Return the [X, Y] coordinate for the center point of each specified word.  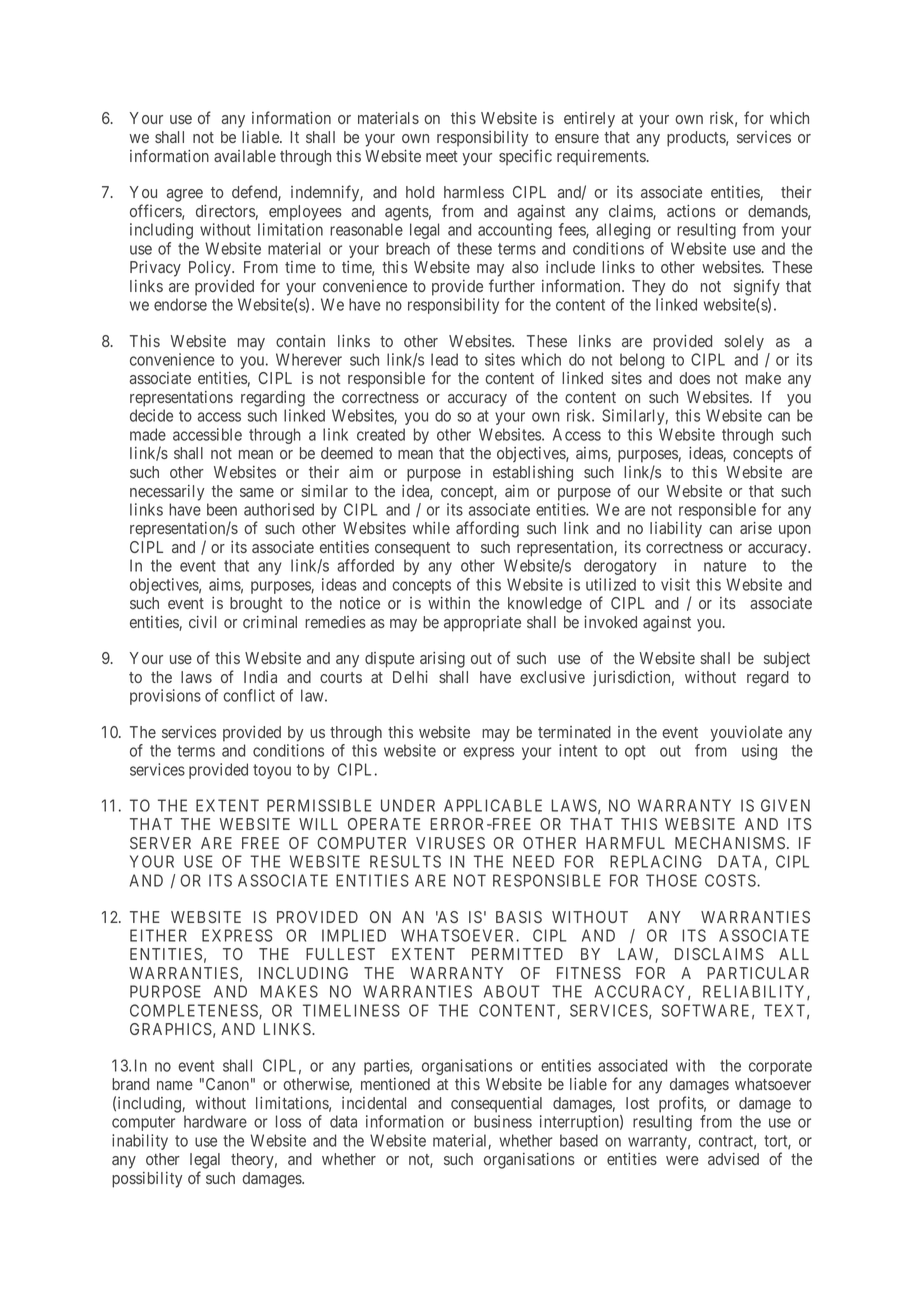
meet [442, 156]
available [245, 156]
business [503, 1121]
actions [691, 211]
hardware [215, 1121]
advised [733, 1159]
